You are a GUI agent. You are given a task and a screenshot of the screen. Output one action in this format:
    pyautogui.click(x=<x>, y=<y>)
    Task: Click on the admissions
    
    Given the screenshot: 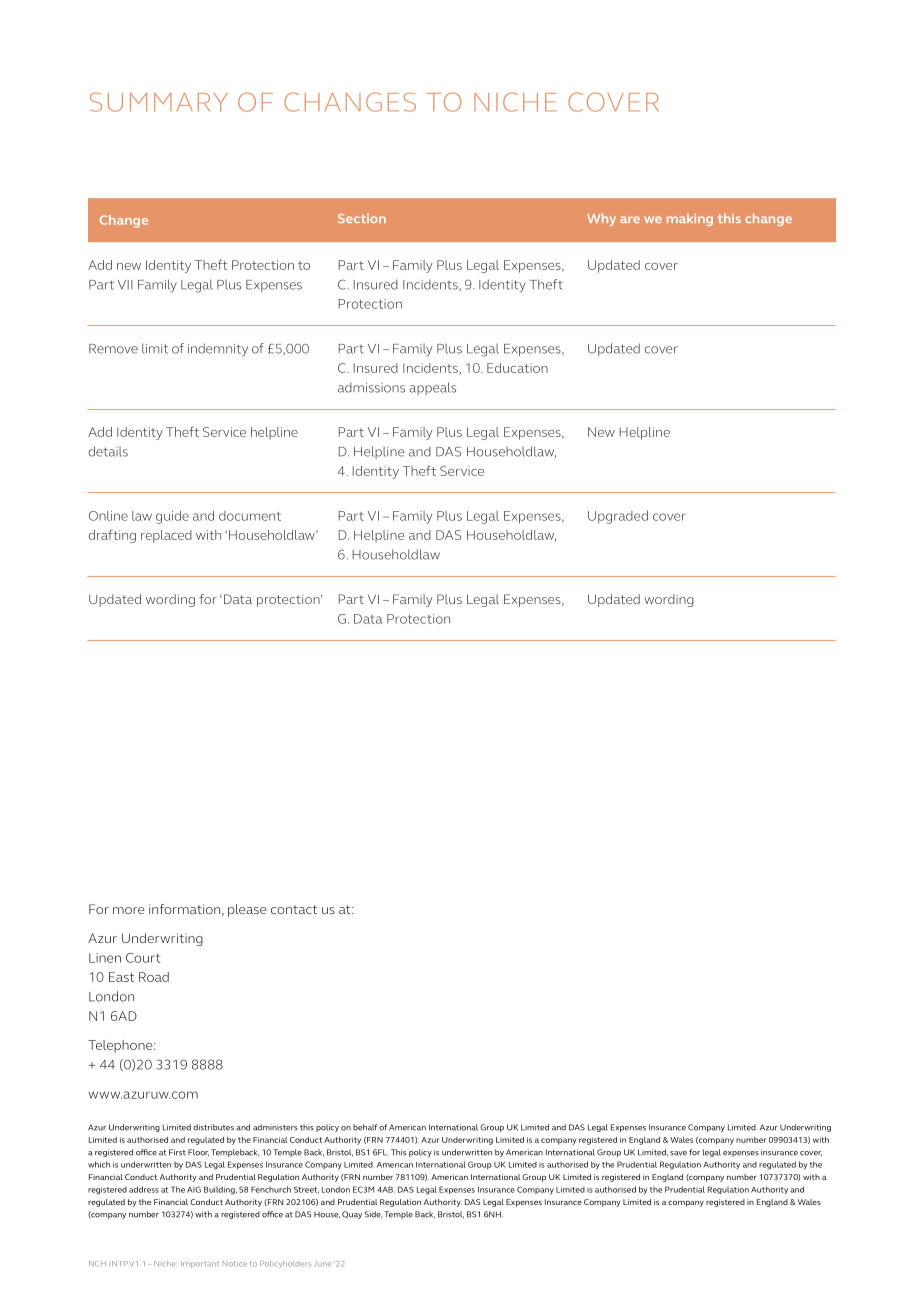 What is the action you would take?
    pyautogui.click(x=371, y=387)
